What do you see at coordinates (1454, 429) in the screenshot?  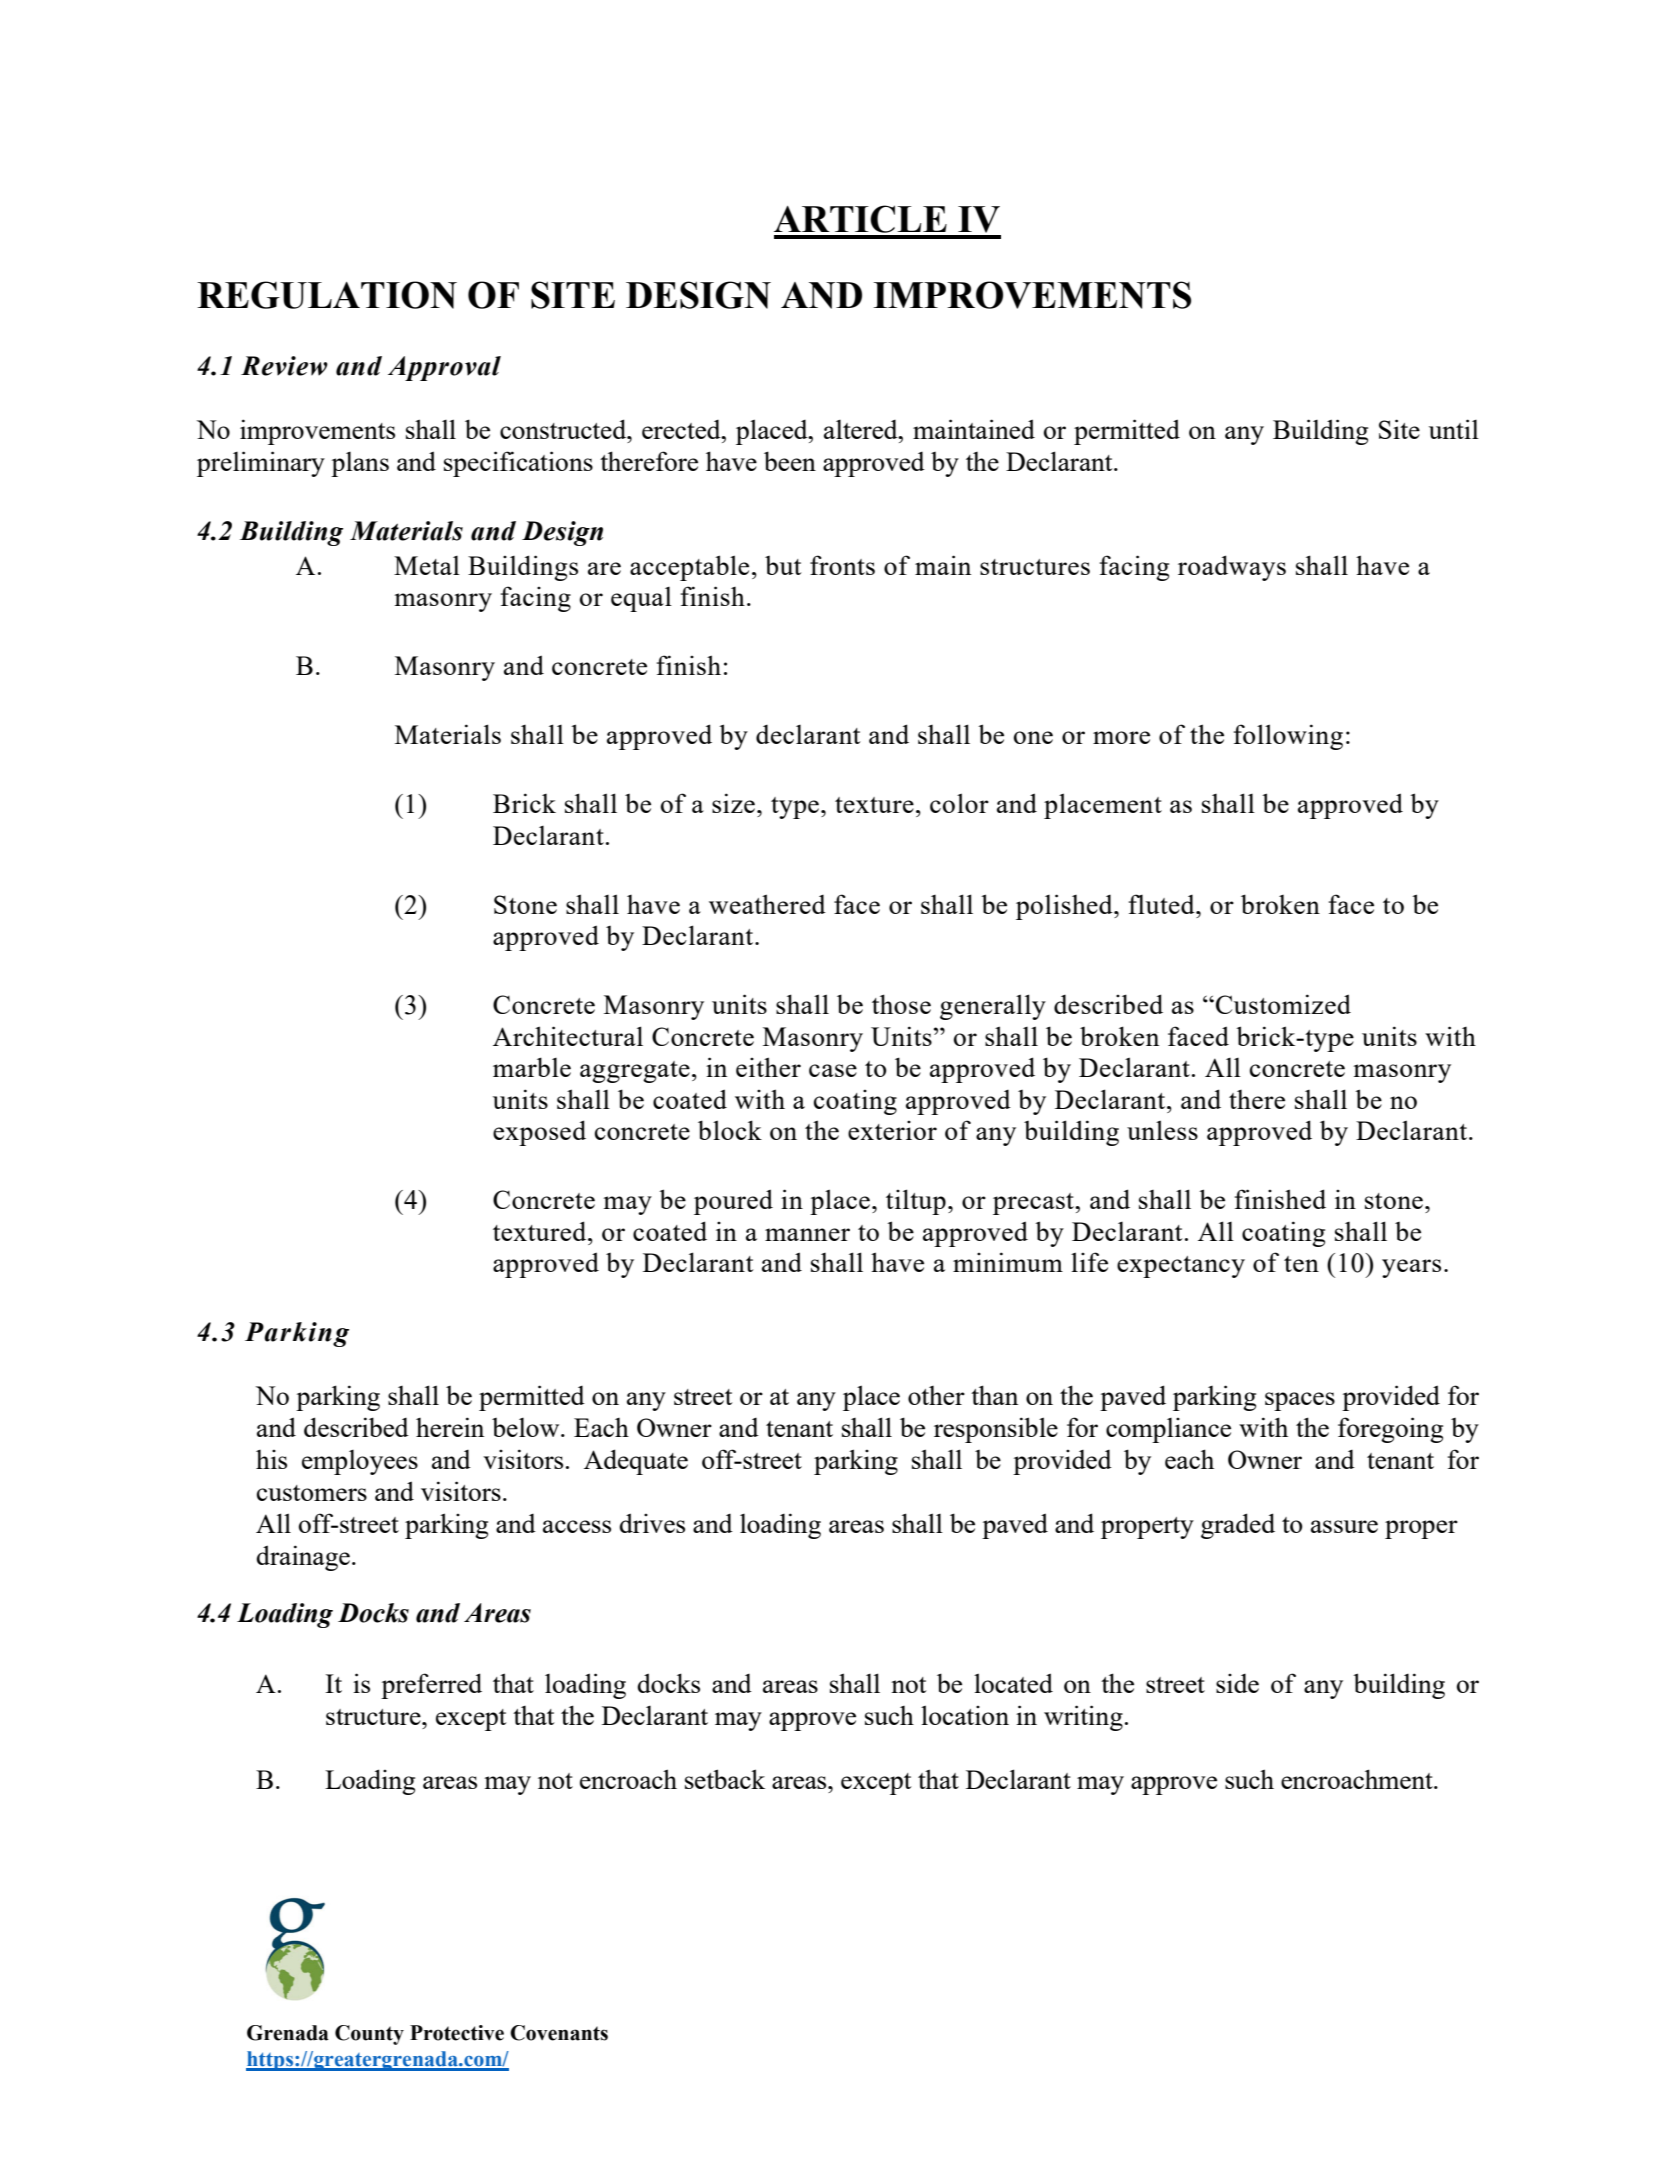 I see `until` at bounding box center [1454, 429].
